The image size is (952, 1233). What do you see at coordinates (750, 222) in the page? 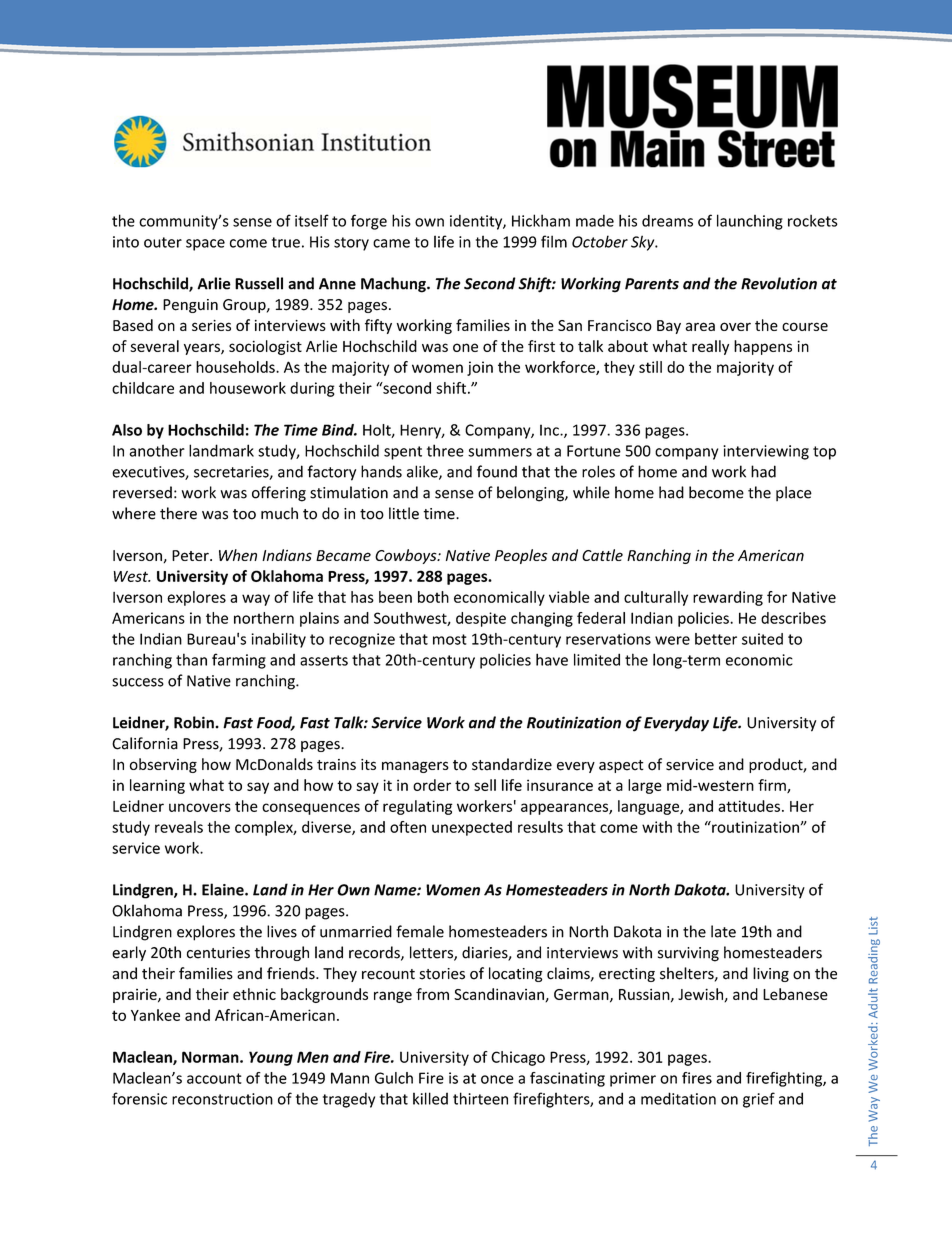
I see `launching` at bounding box center [750, 222].
